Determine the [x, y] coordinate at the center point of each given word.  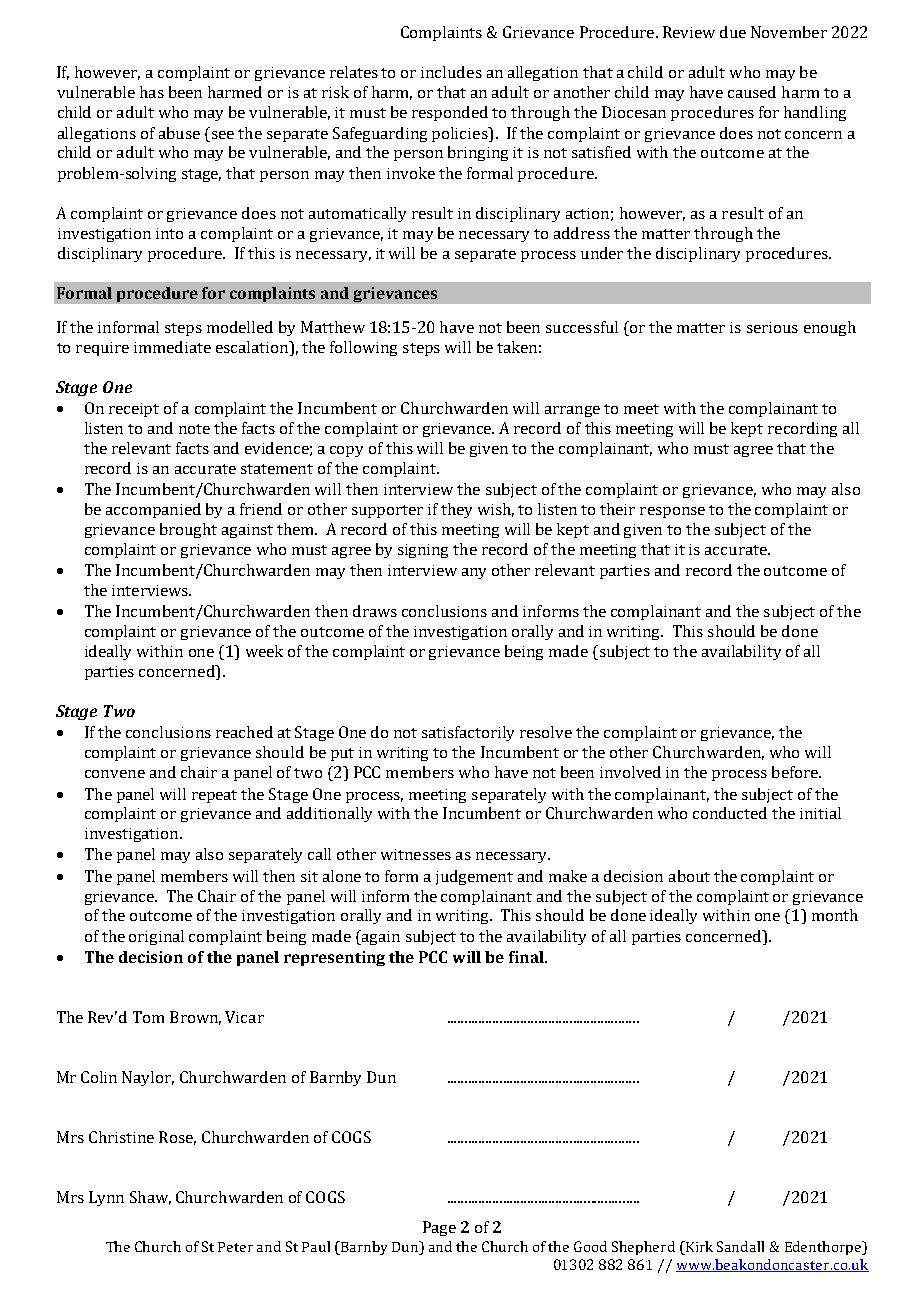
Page [439, 1228]
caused [752, 92]
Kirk [698, 1246]
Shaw [150, 1198]
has [152, 92]
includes [451, 72]
